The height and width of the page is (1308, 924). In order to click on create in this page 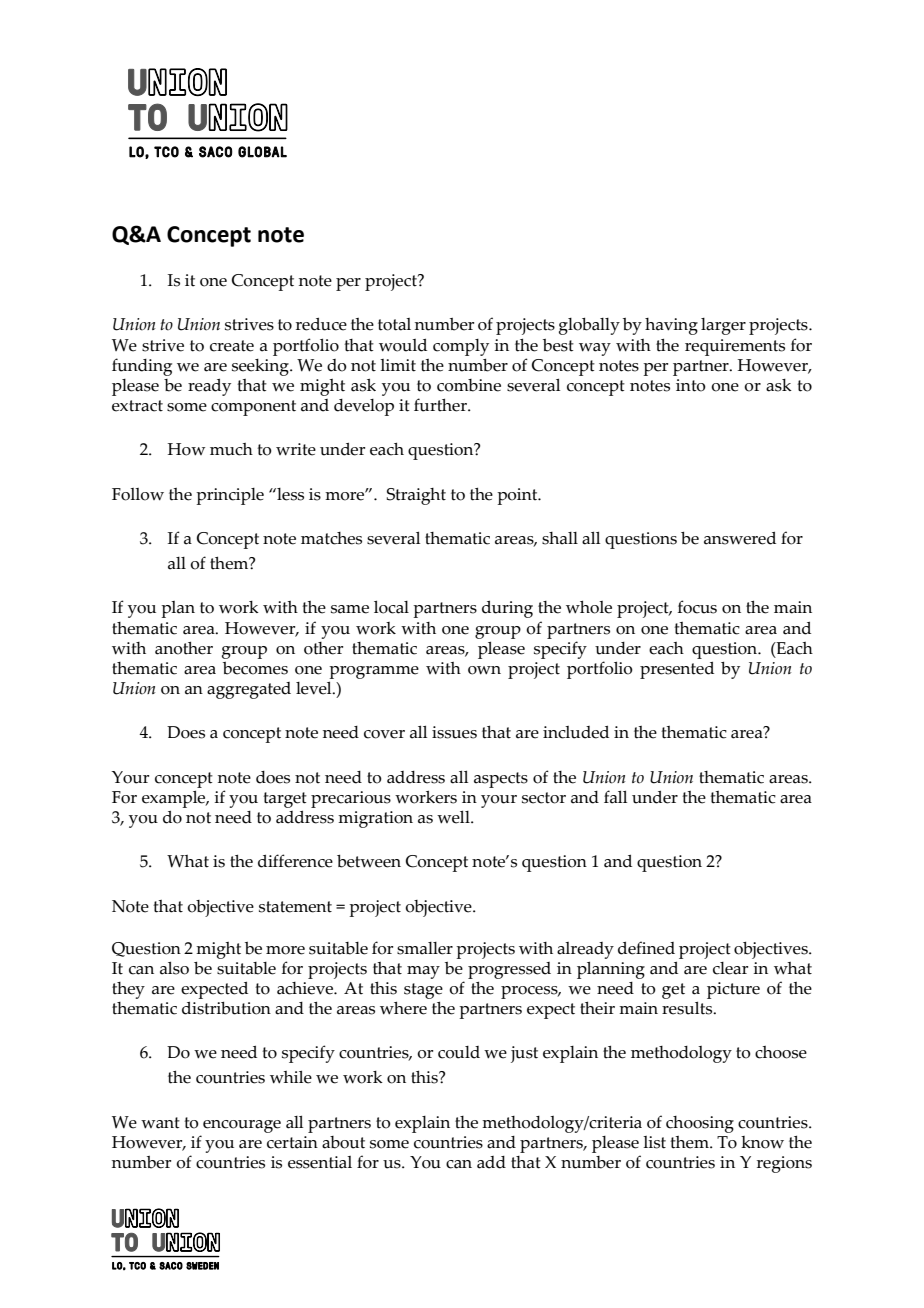, I will do `click(232, 346)`.
